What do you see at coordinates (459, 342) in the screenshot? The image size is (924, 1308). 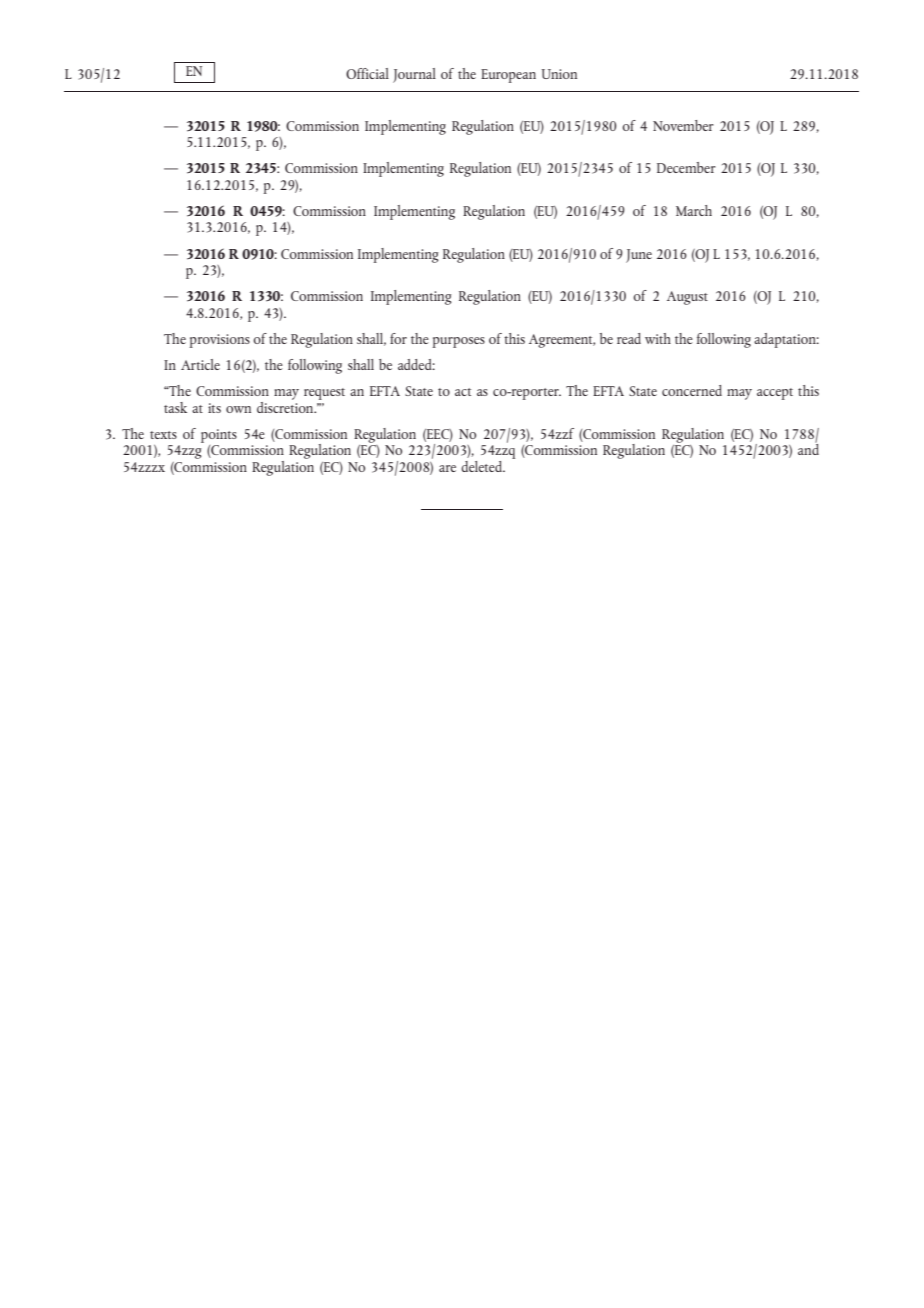 I see `purposes` at bounding box center [459, 342].
